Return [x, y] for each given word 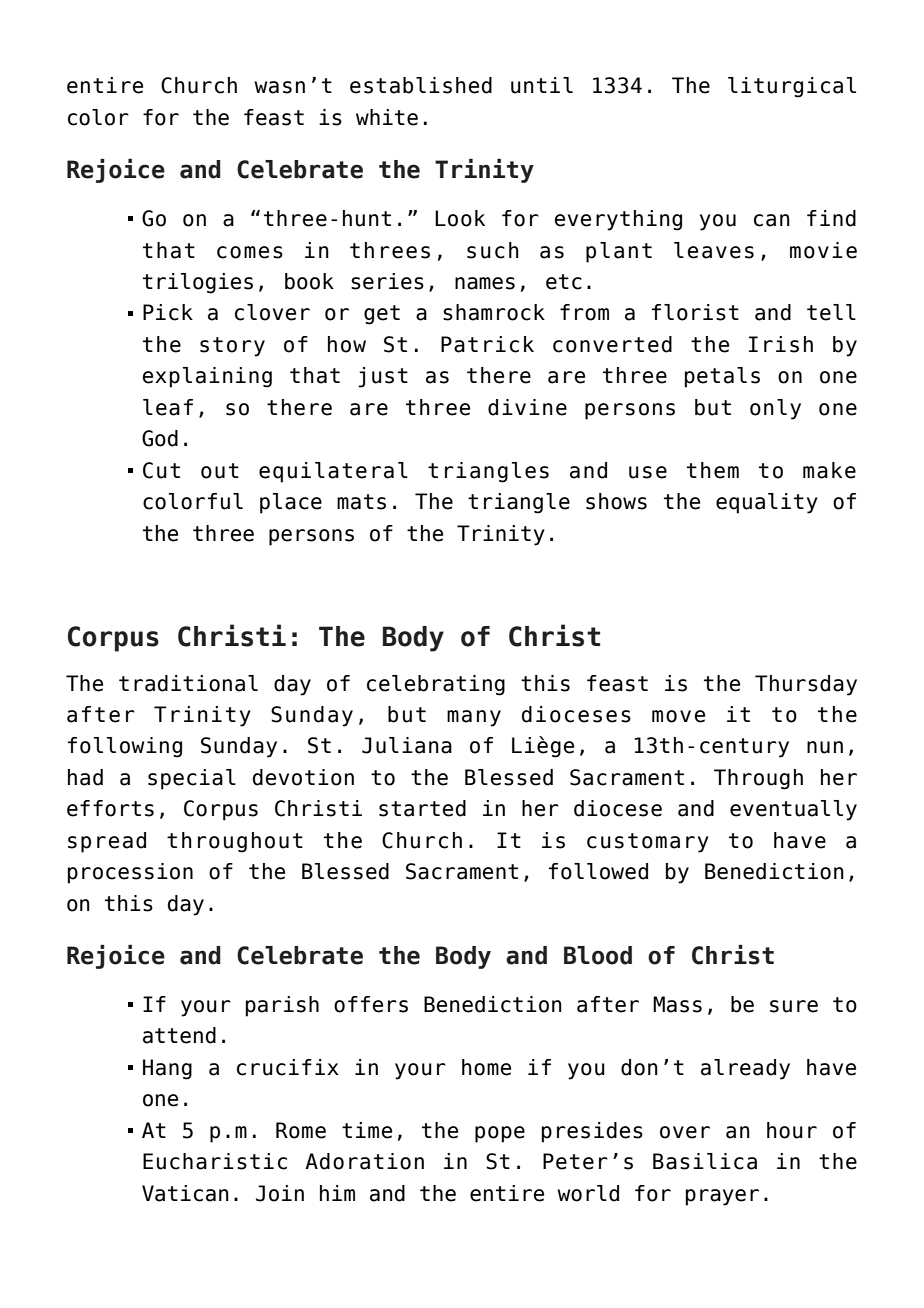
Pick [168, 312]
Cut [161, 470]
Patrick [487, 344]
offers [371, 1004]
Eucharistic [215, 1161]
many [474, 718]
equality [767, 503]
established [421, 85]
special [192, 779]
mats [361, 502]
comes [250, 252]
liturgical [792, 87]
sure [794, 1006]
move [678, 716]
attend [179, 1035]
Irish [781, 344]
